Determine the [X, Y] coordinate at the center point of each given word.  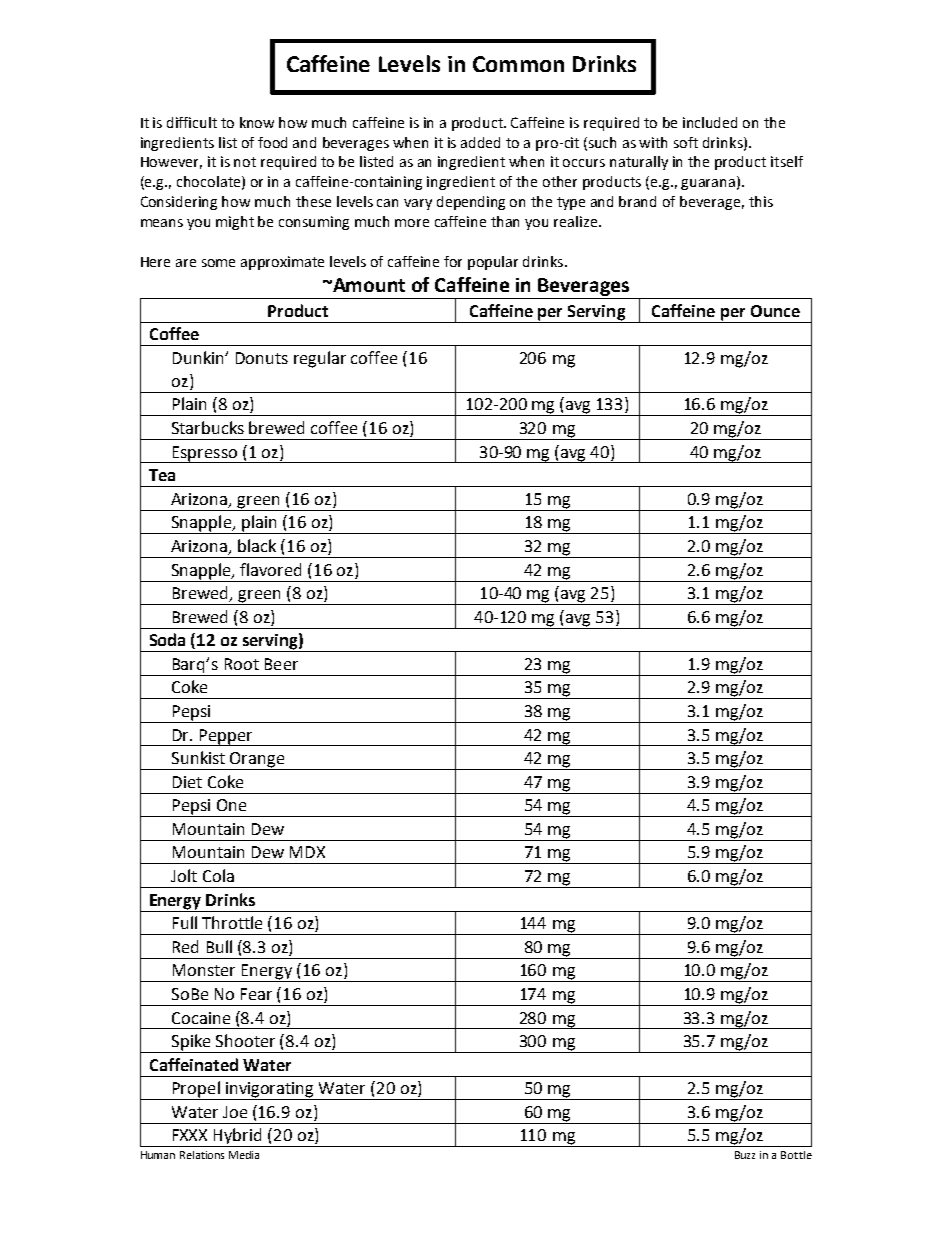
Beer [281, 664]
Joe [235, 1112]
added [480, 142]
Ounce [775, 311]
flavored [270, 569]
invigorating [270, 1091]
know [257, 122]
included [710, 122]
